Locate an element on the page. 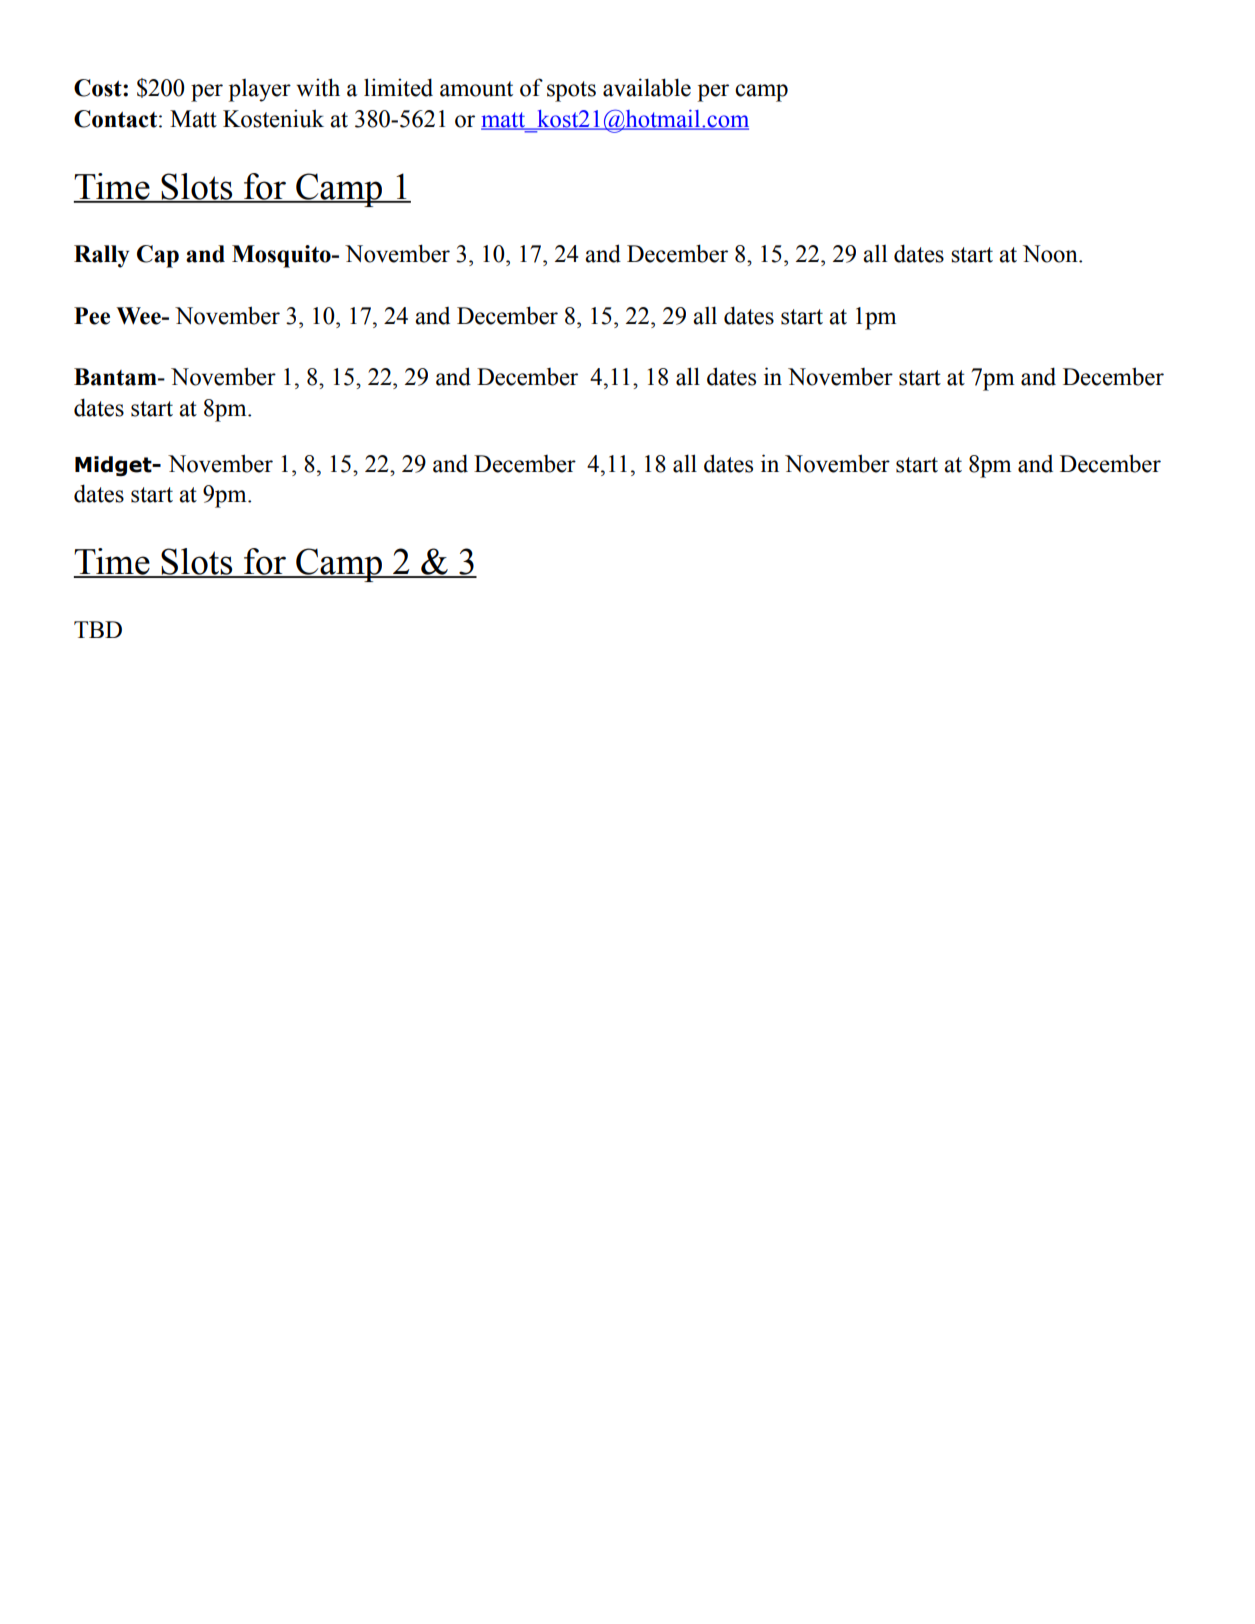 The image size is (1255, 1624). spots is located at coordinates (571, 91).
